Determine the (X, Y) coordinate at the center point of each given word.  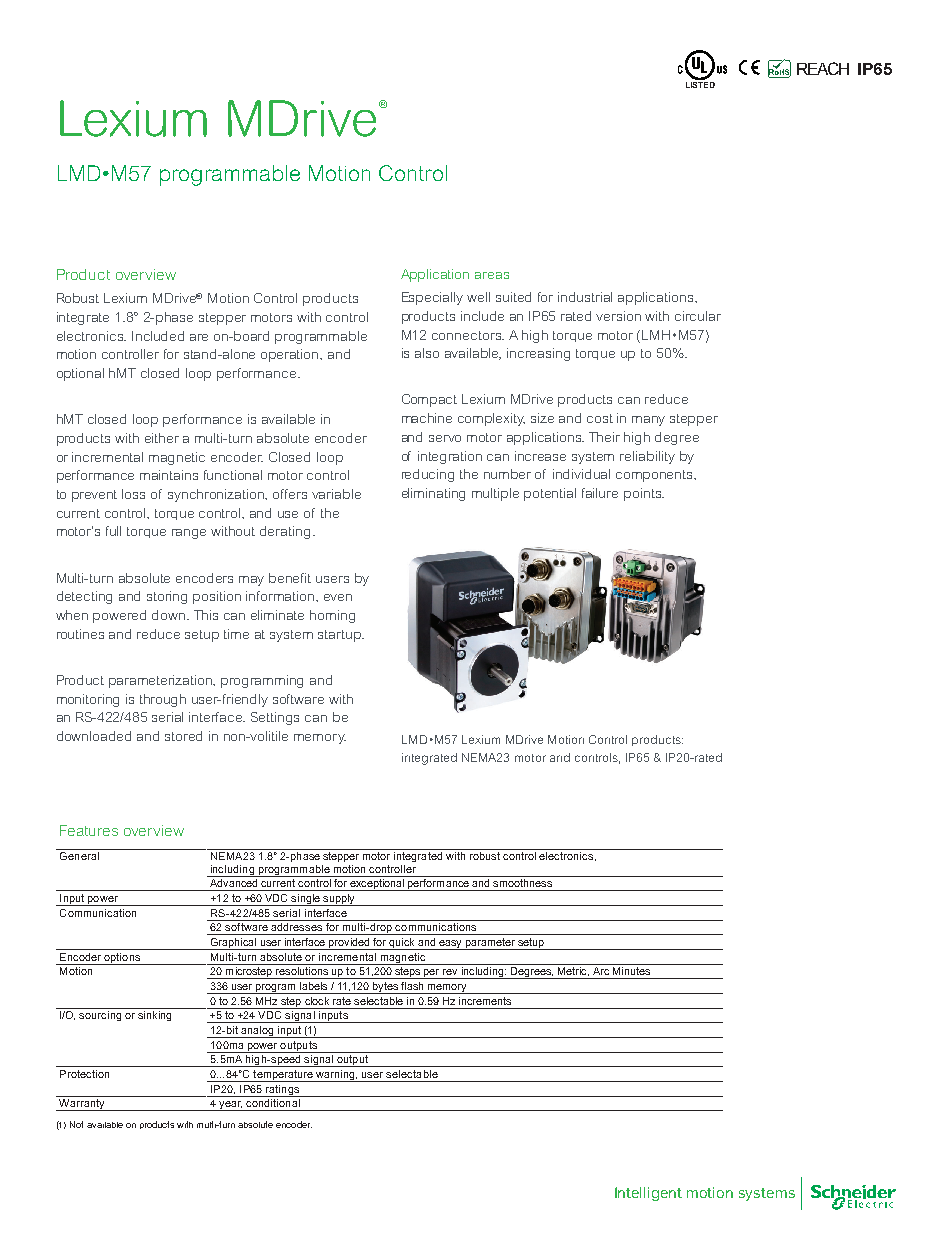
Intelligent (648, 1194)
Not (76, 1124)
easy (450, 945)
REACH (823, 68)
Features (89, 830)
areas (492, 275)
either (162, 438)
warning (336, 1076)
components (656, 476)
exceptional (377, 885)
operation (291, 355)
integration (450, 457)
